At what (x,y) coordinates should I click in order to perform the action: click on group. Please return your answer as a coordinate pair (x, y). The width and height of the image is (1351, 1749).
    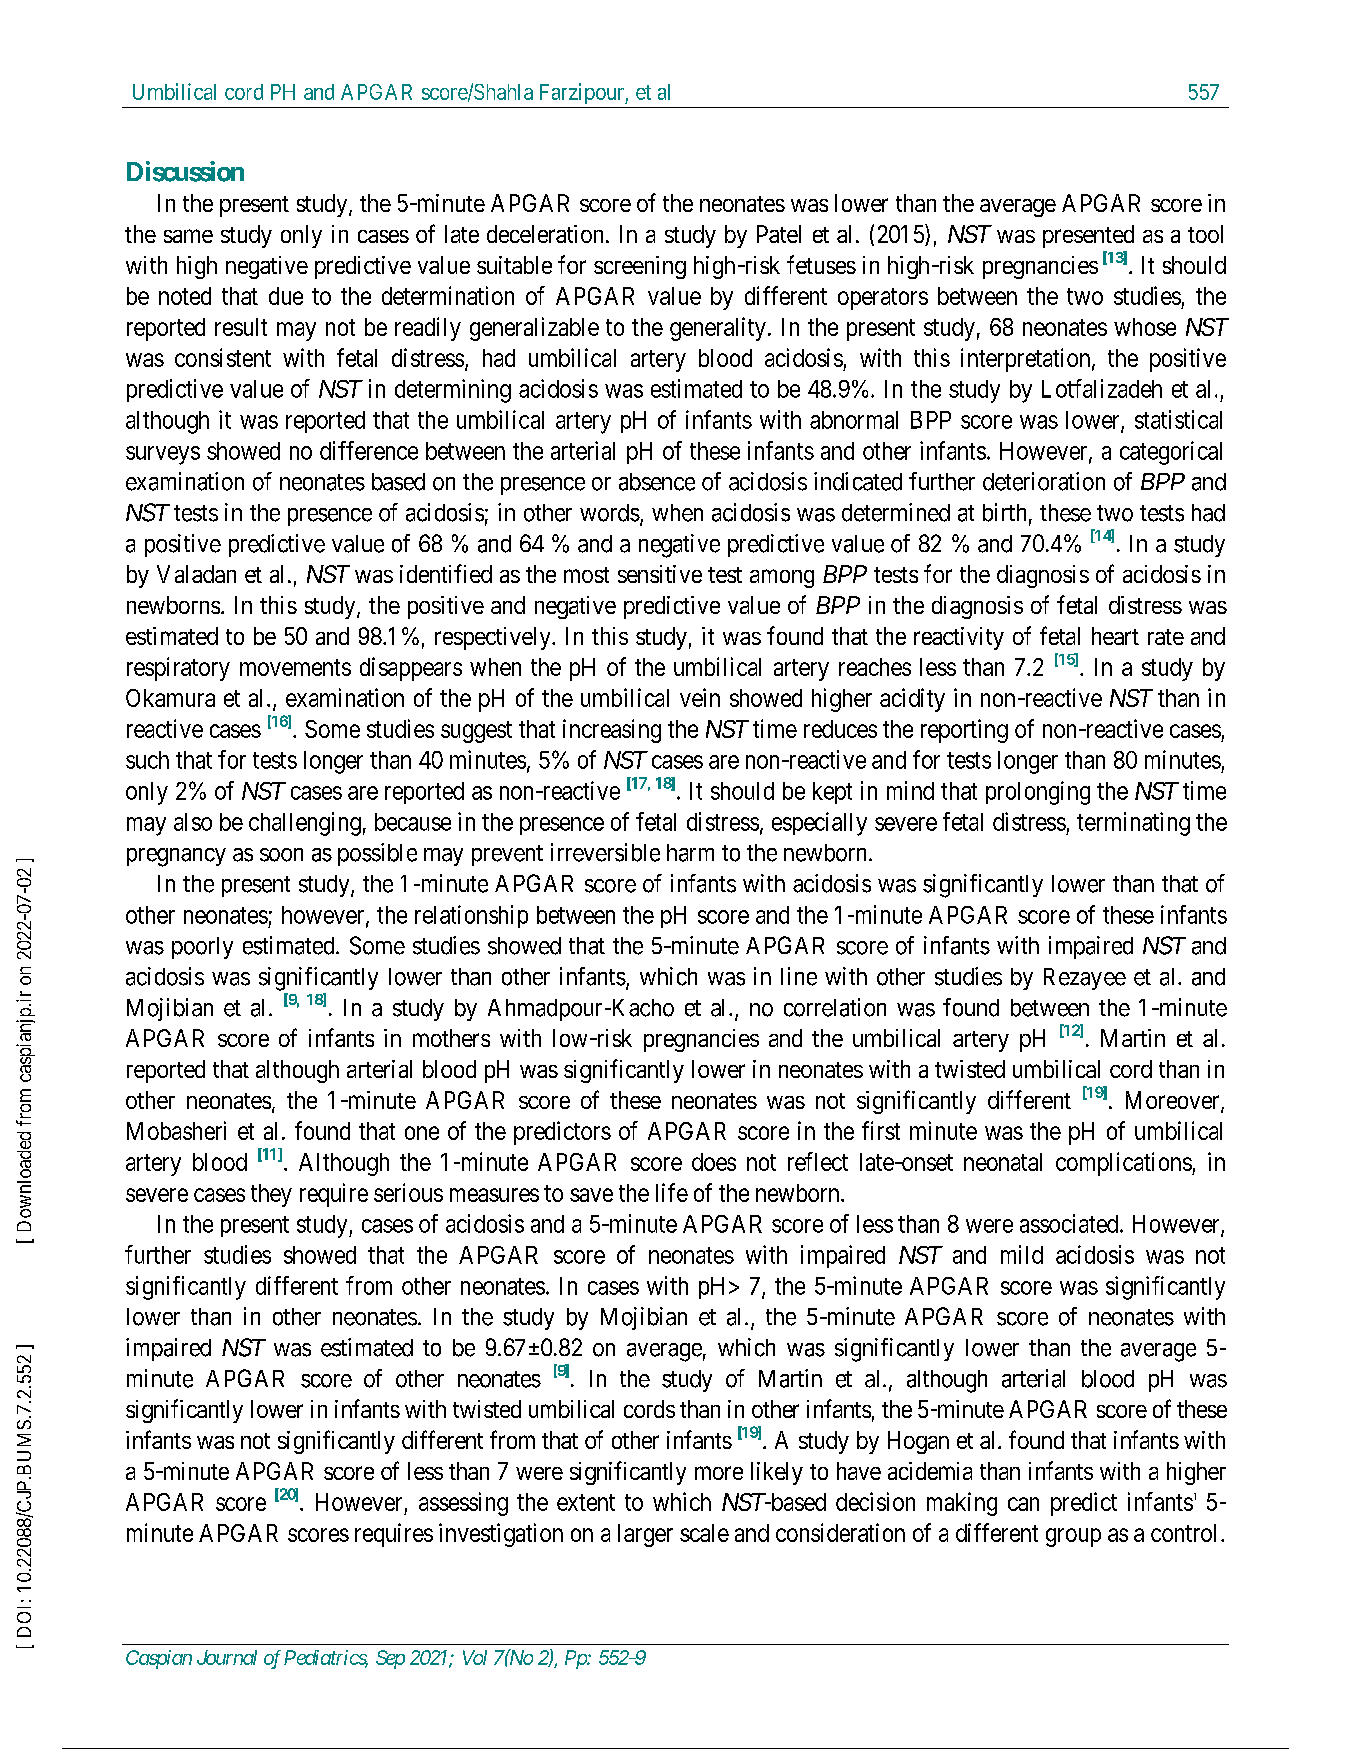
    Looking at the image, I should click on (1073, 1537).
